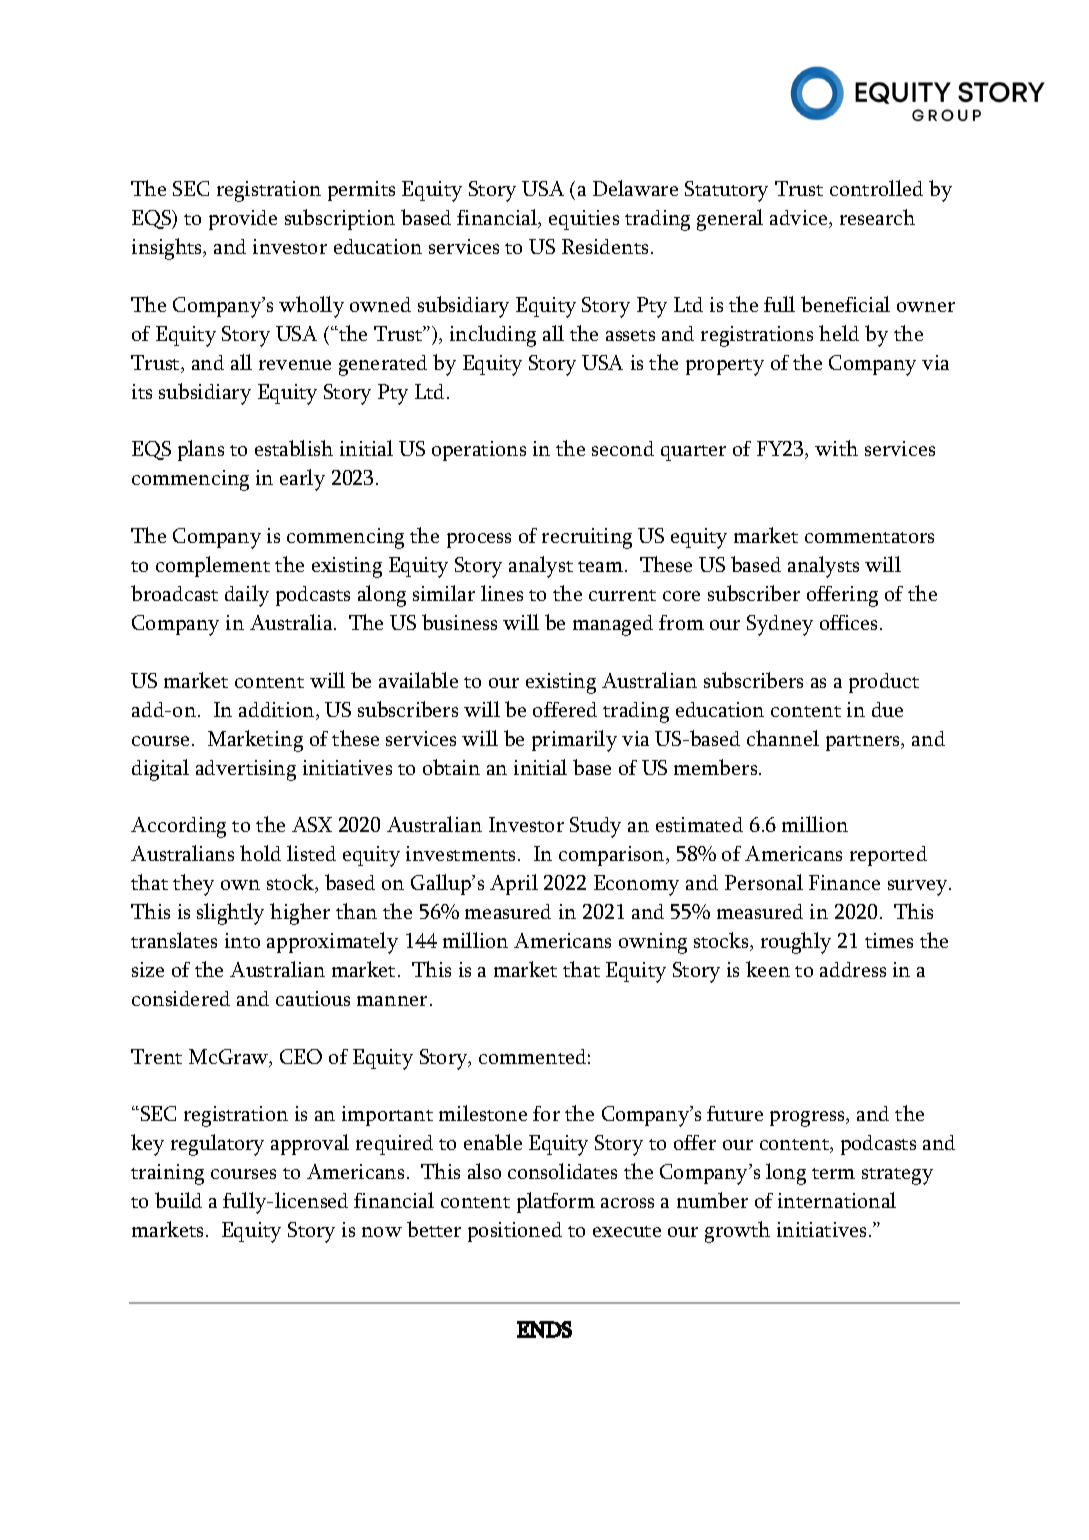 The width and height of the screenshot is (1089, 1540). What do you see at coordinates (483, 1113) in the screenshot?
I see `milestone` at bounding box center [483, 1113].
